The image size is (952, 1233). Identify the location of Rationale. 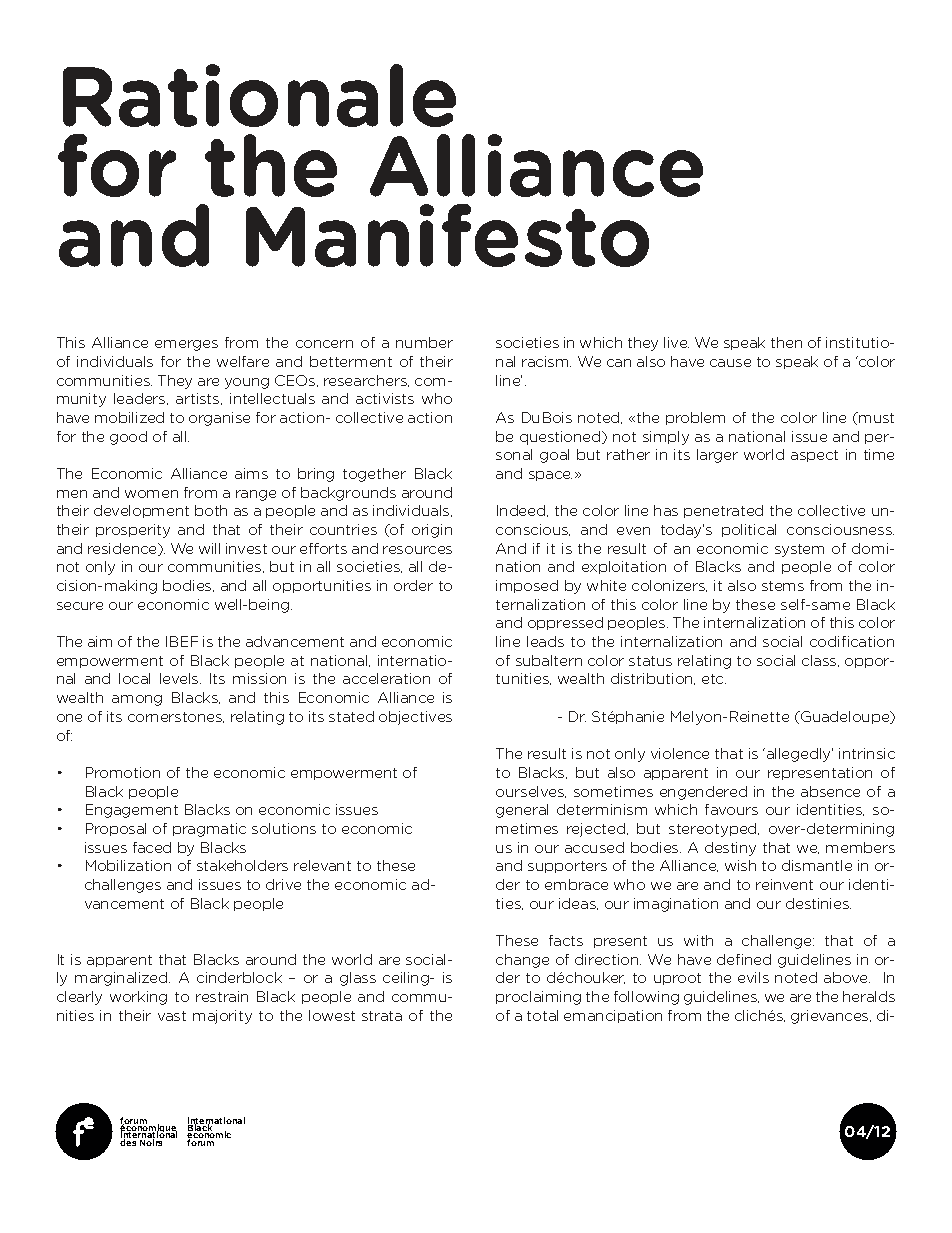
(259, 95).
